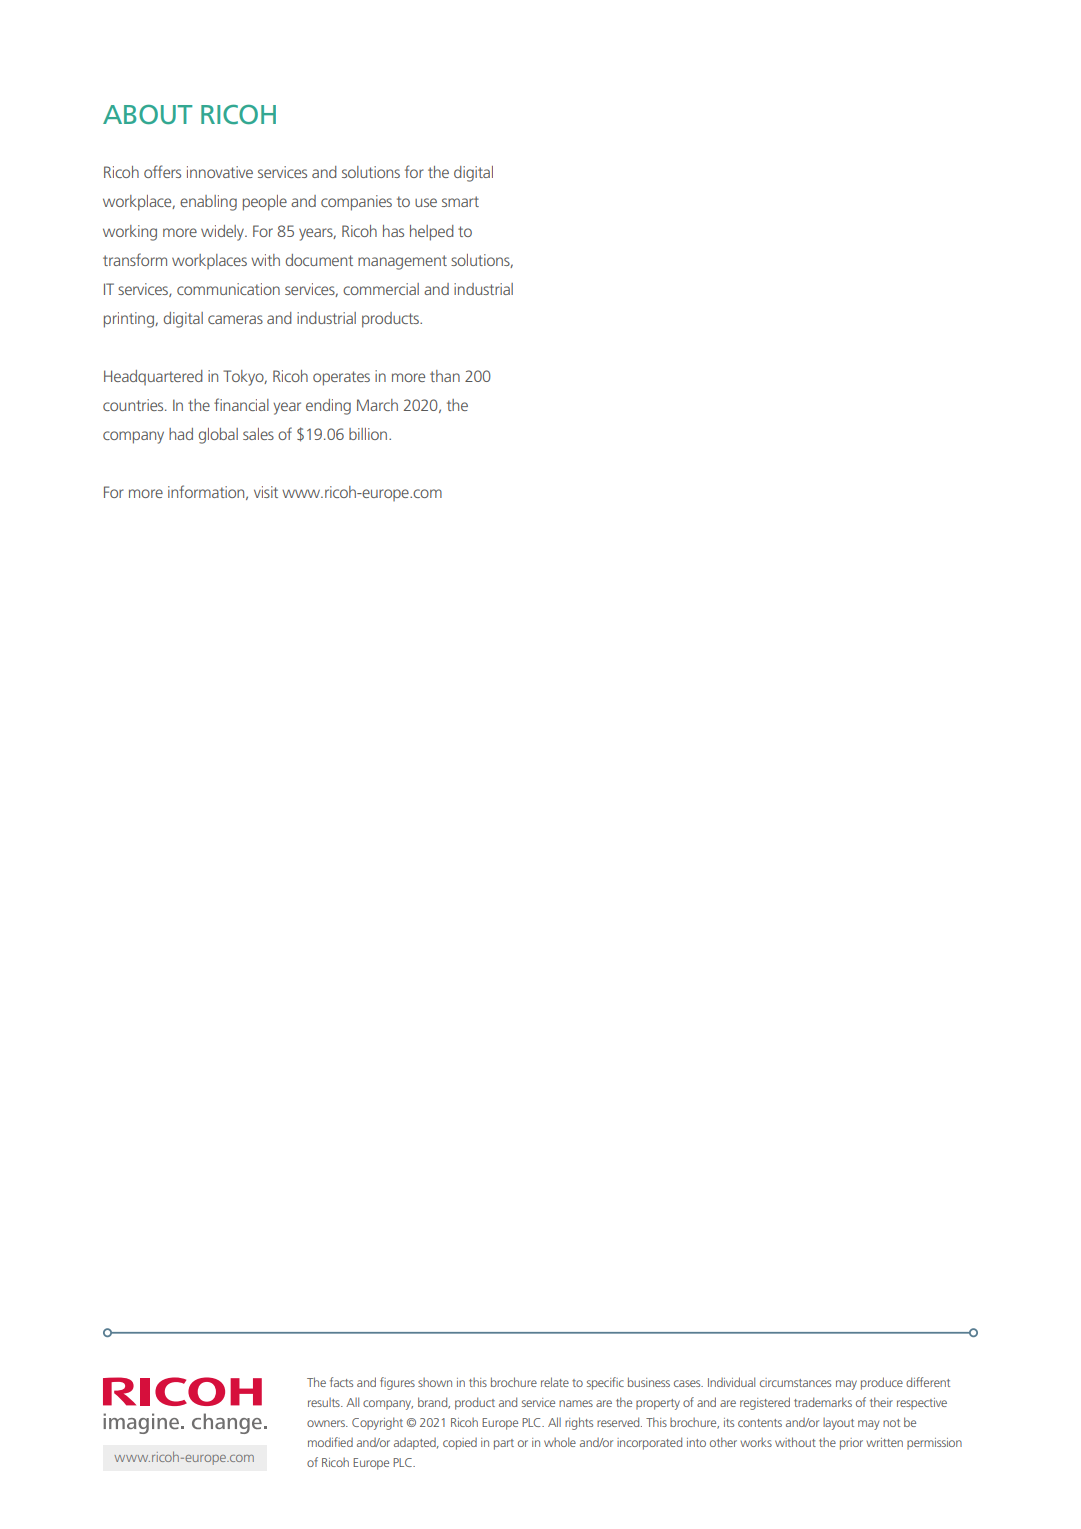 This screenshot has width=1081, height=1529. I want to click on relate, so click(555, 1382).
